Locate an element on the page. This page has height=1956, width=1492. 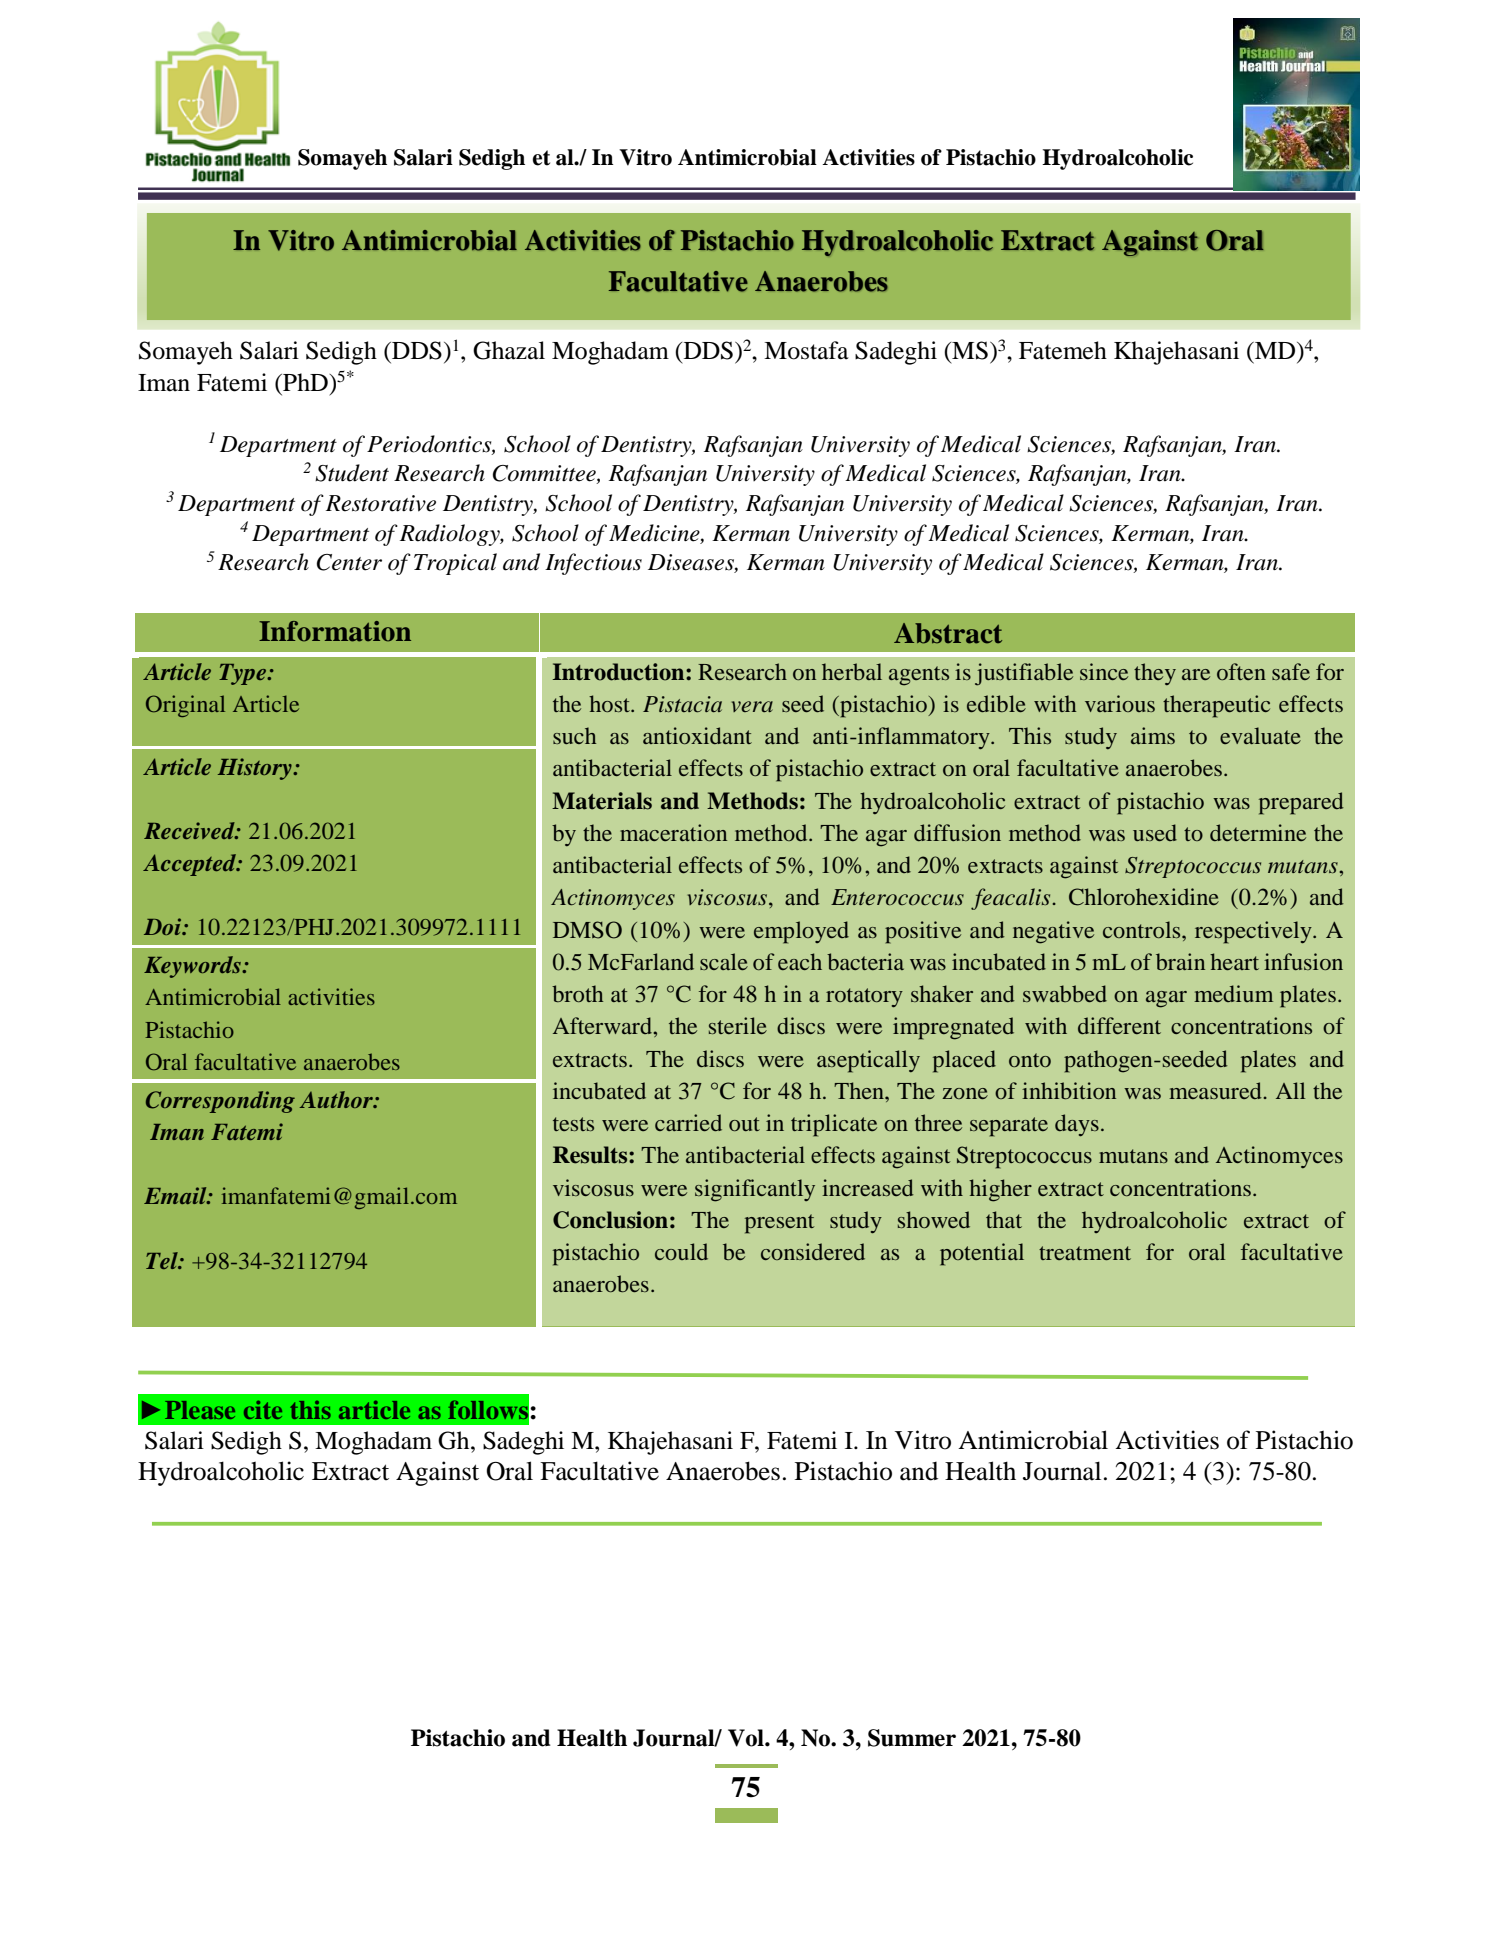
different is located at coordinates (1119, 1025).
